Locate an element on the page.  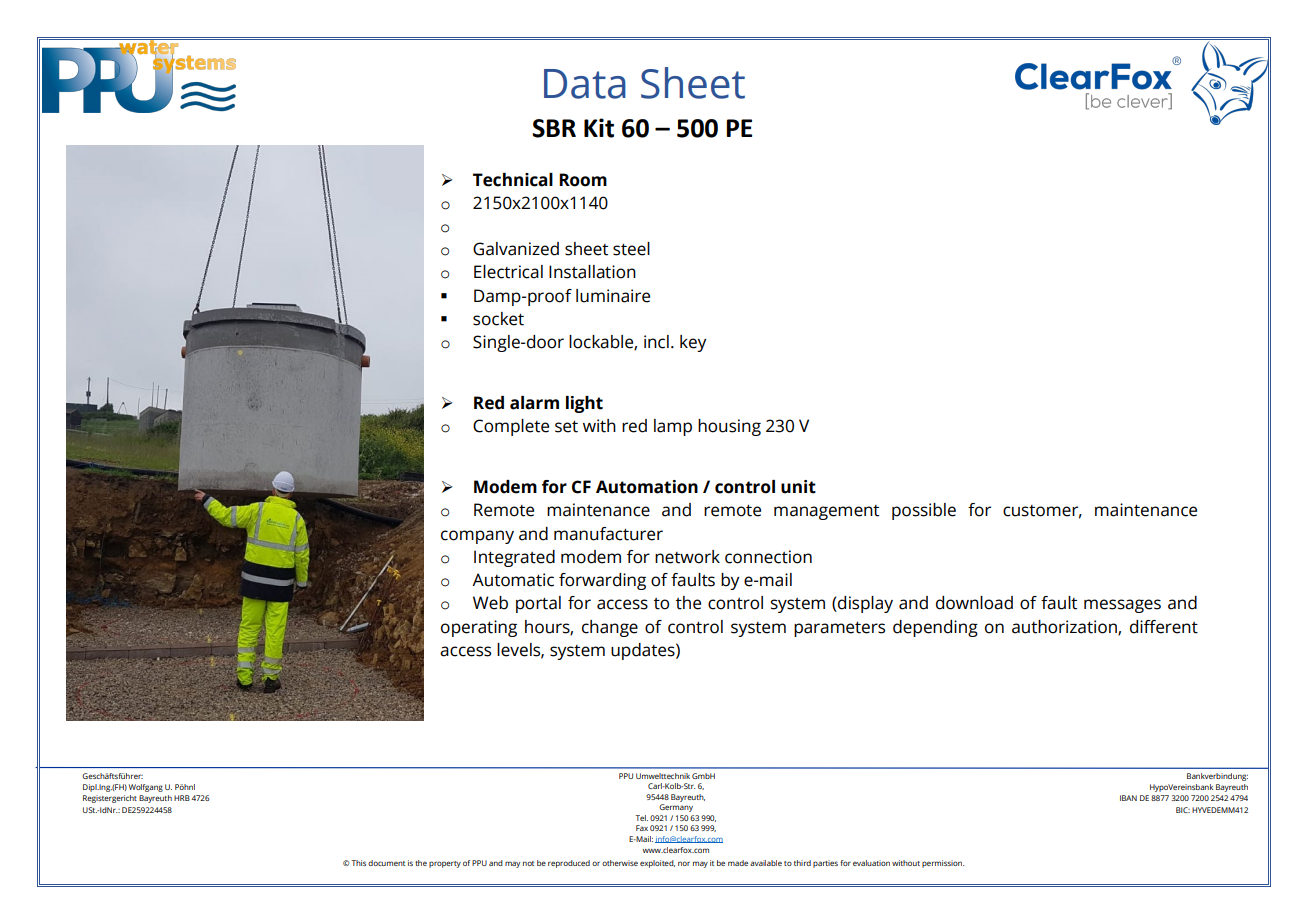
operating is located at coordinates (479, 628).
